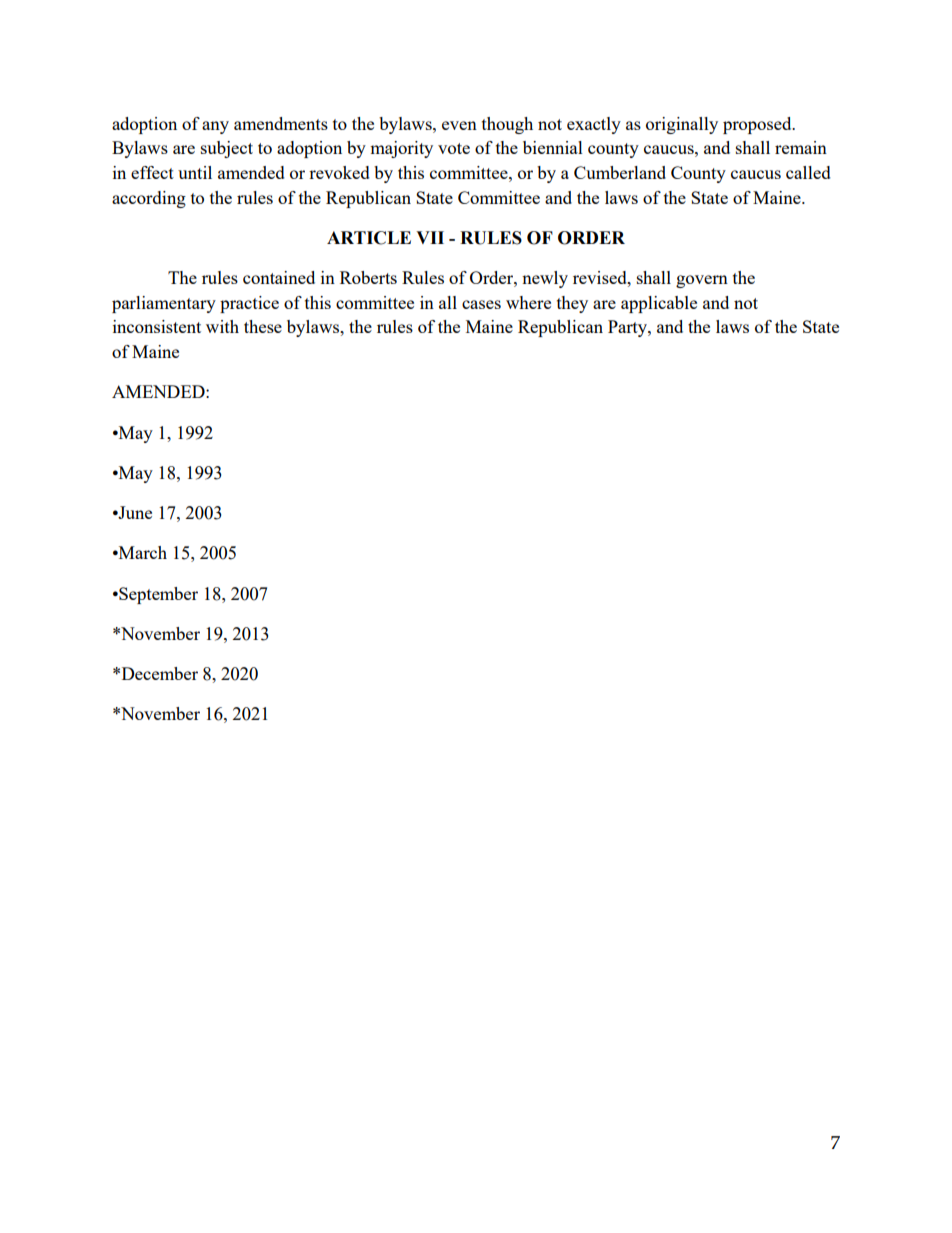 The height and width of the document is (1233, 952). I want to click on even, so click(459, 125).
